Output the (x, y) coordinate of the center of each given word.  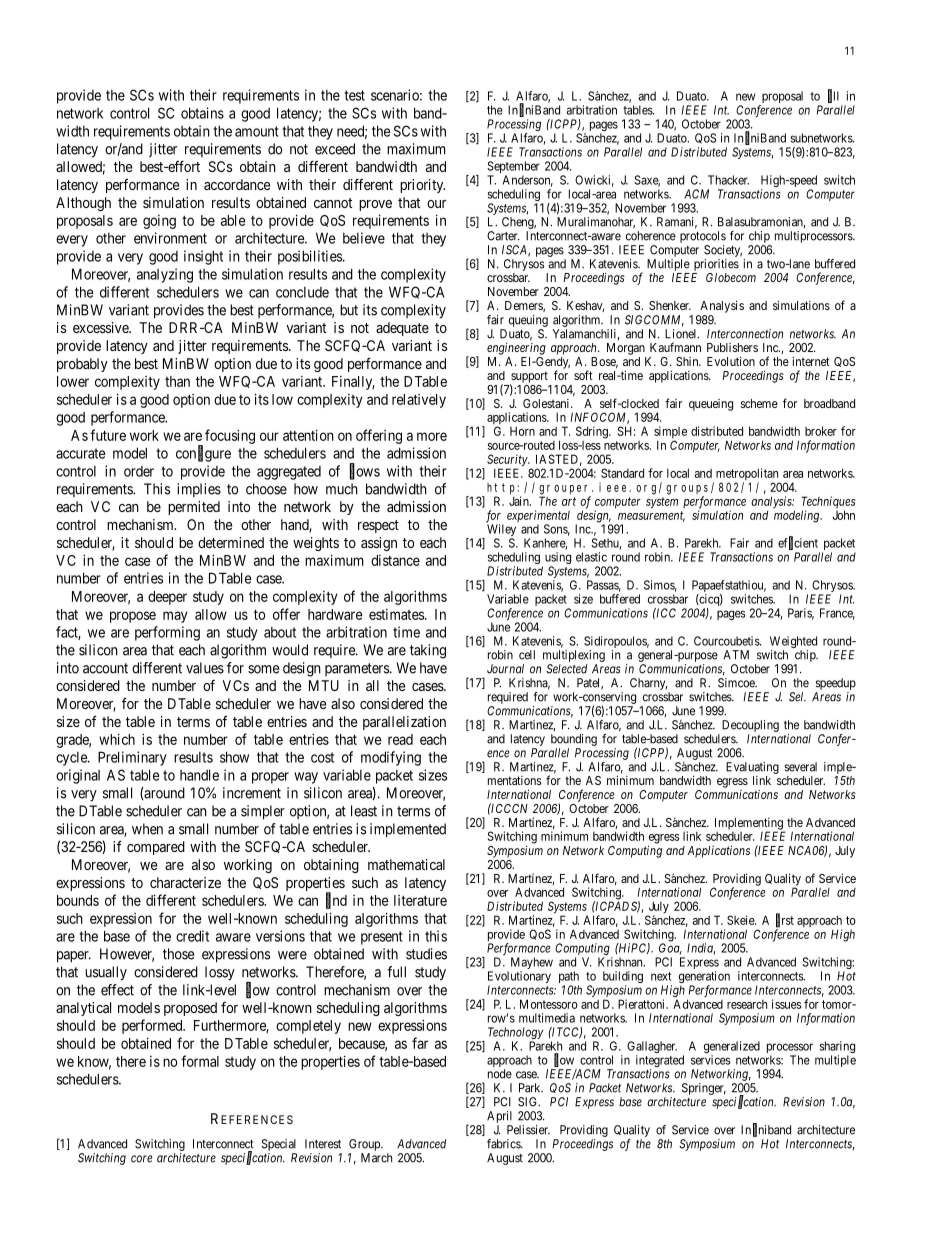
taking (428, 651)
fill (833, 96)
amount (257, 131)
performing (167, 633)
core (142, 1159)
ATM (736, 655)
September (513, 168)
